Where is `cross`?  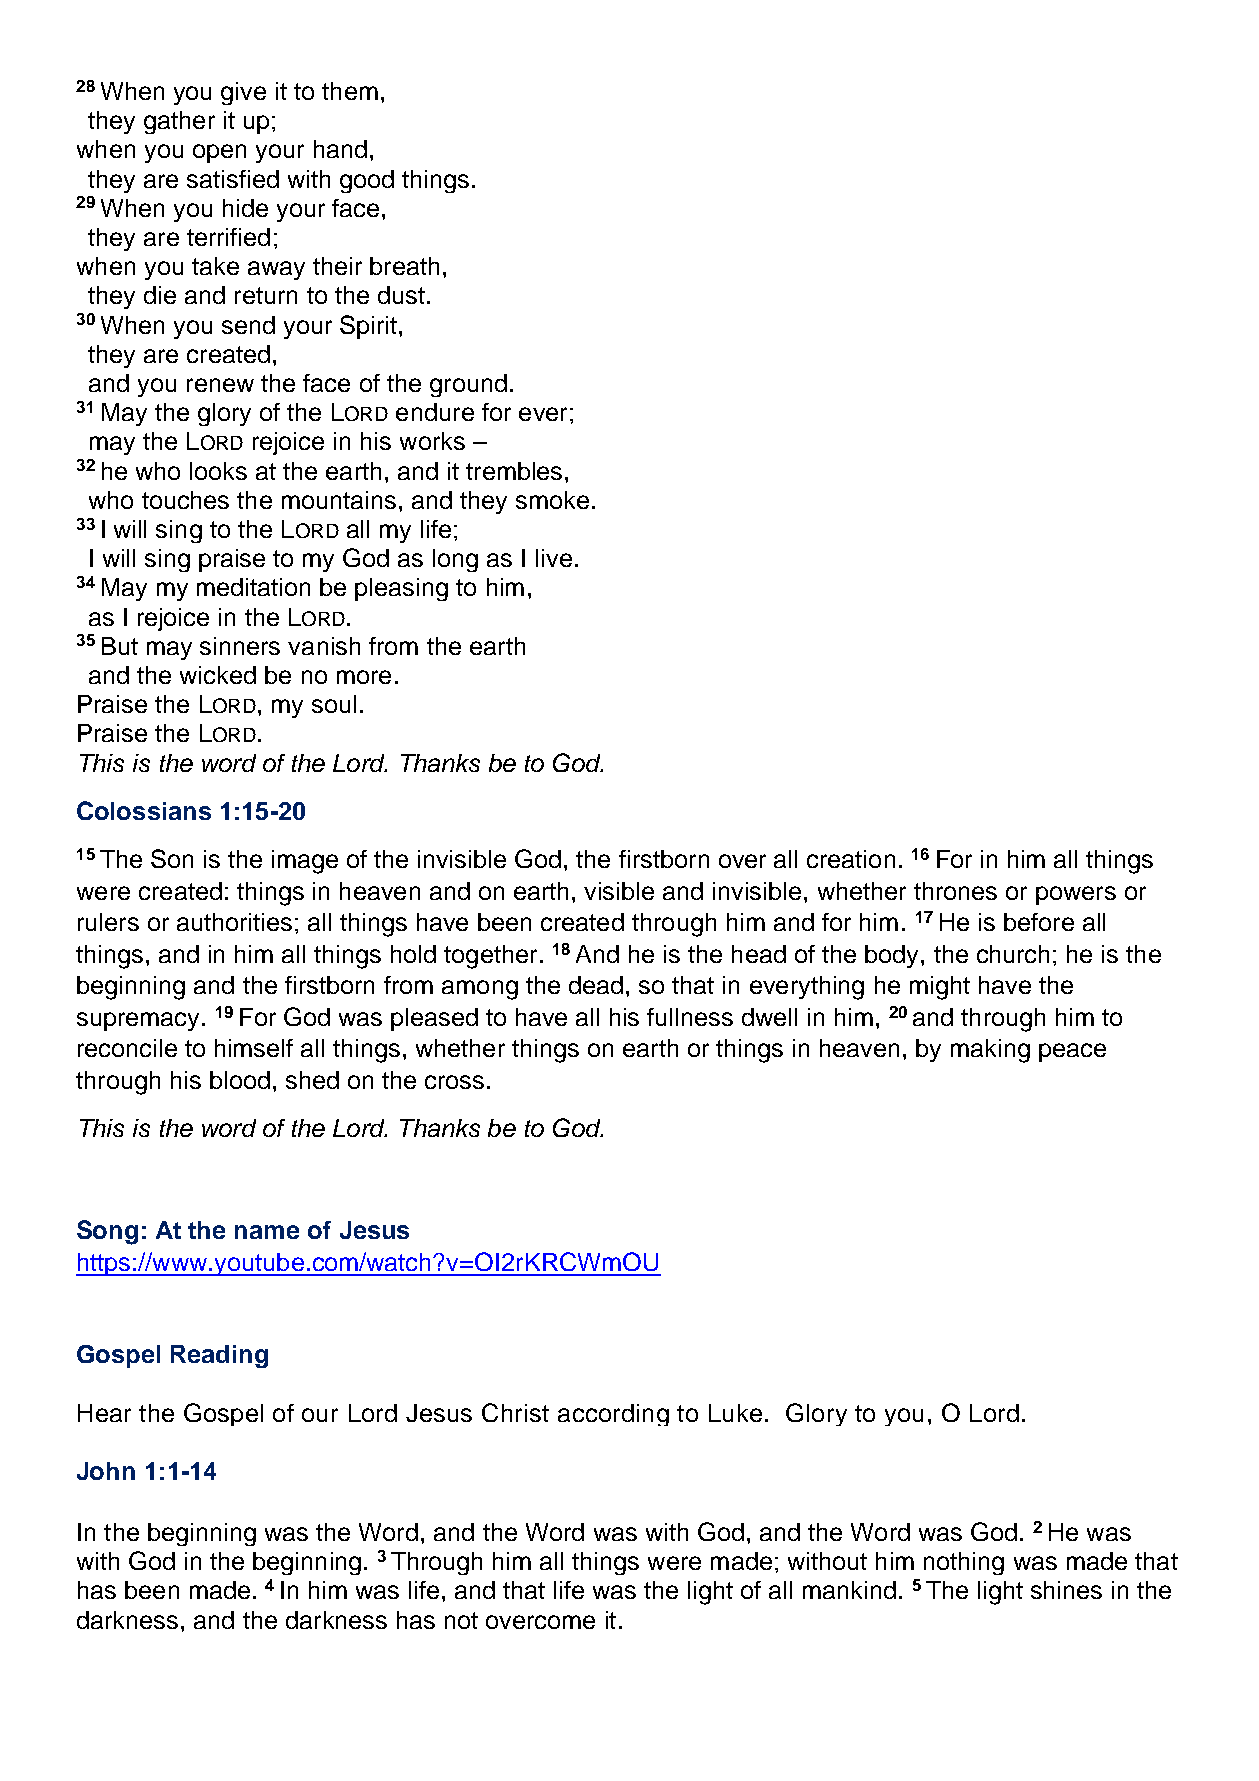
cross is located at coordinates (454, 1082).
